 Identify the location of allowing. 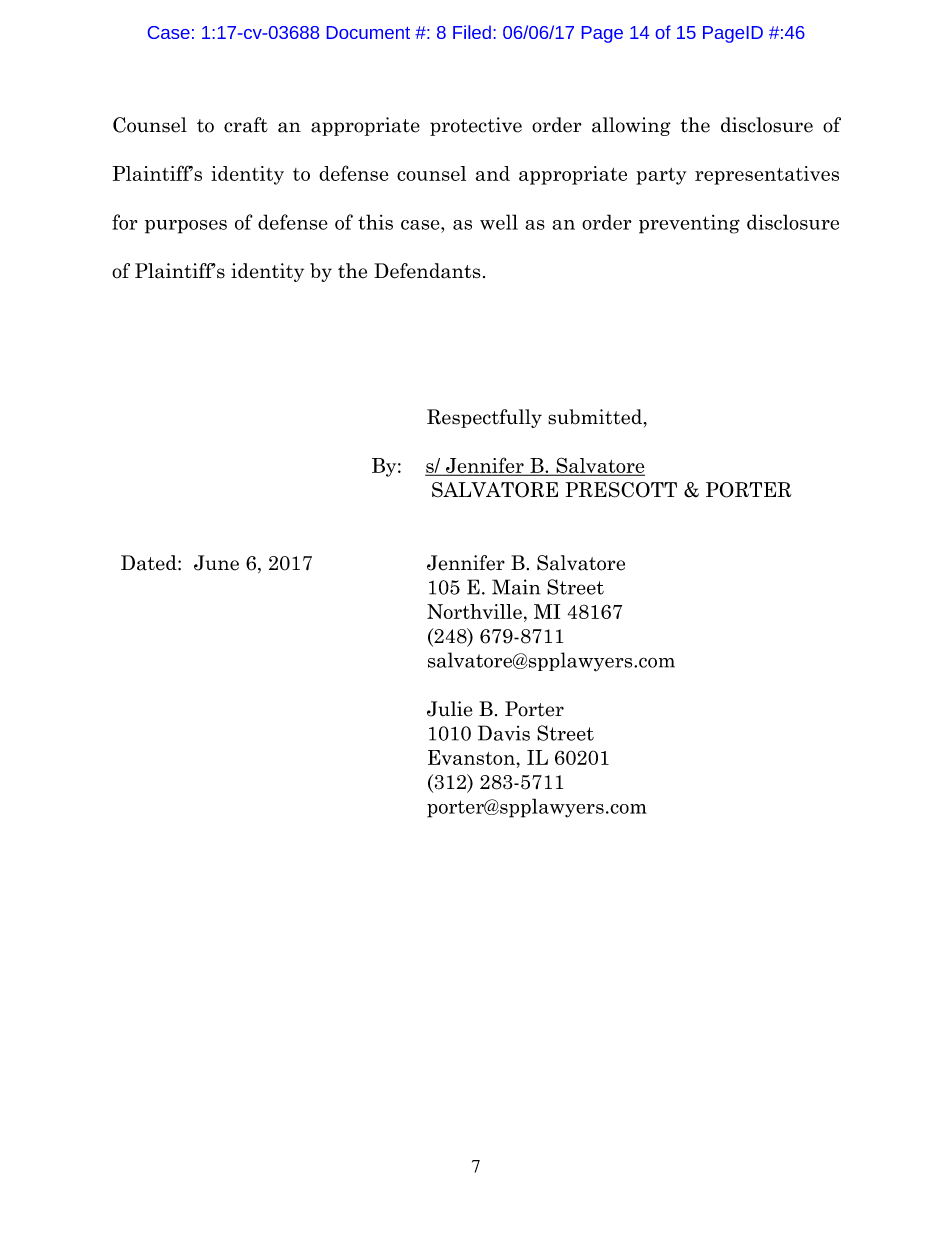
(631, 126).
